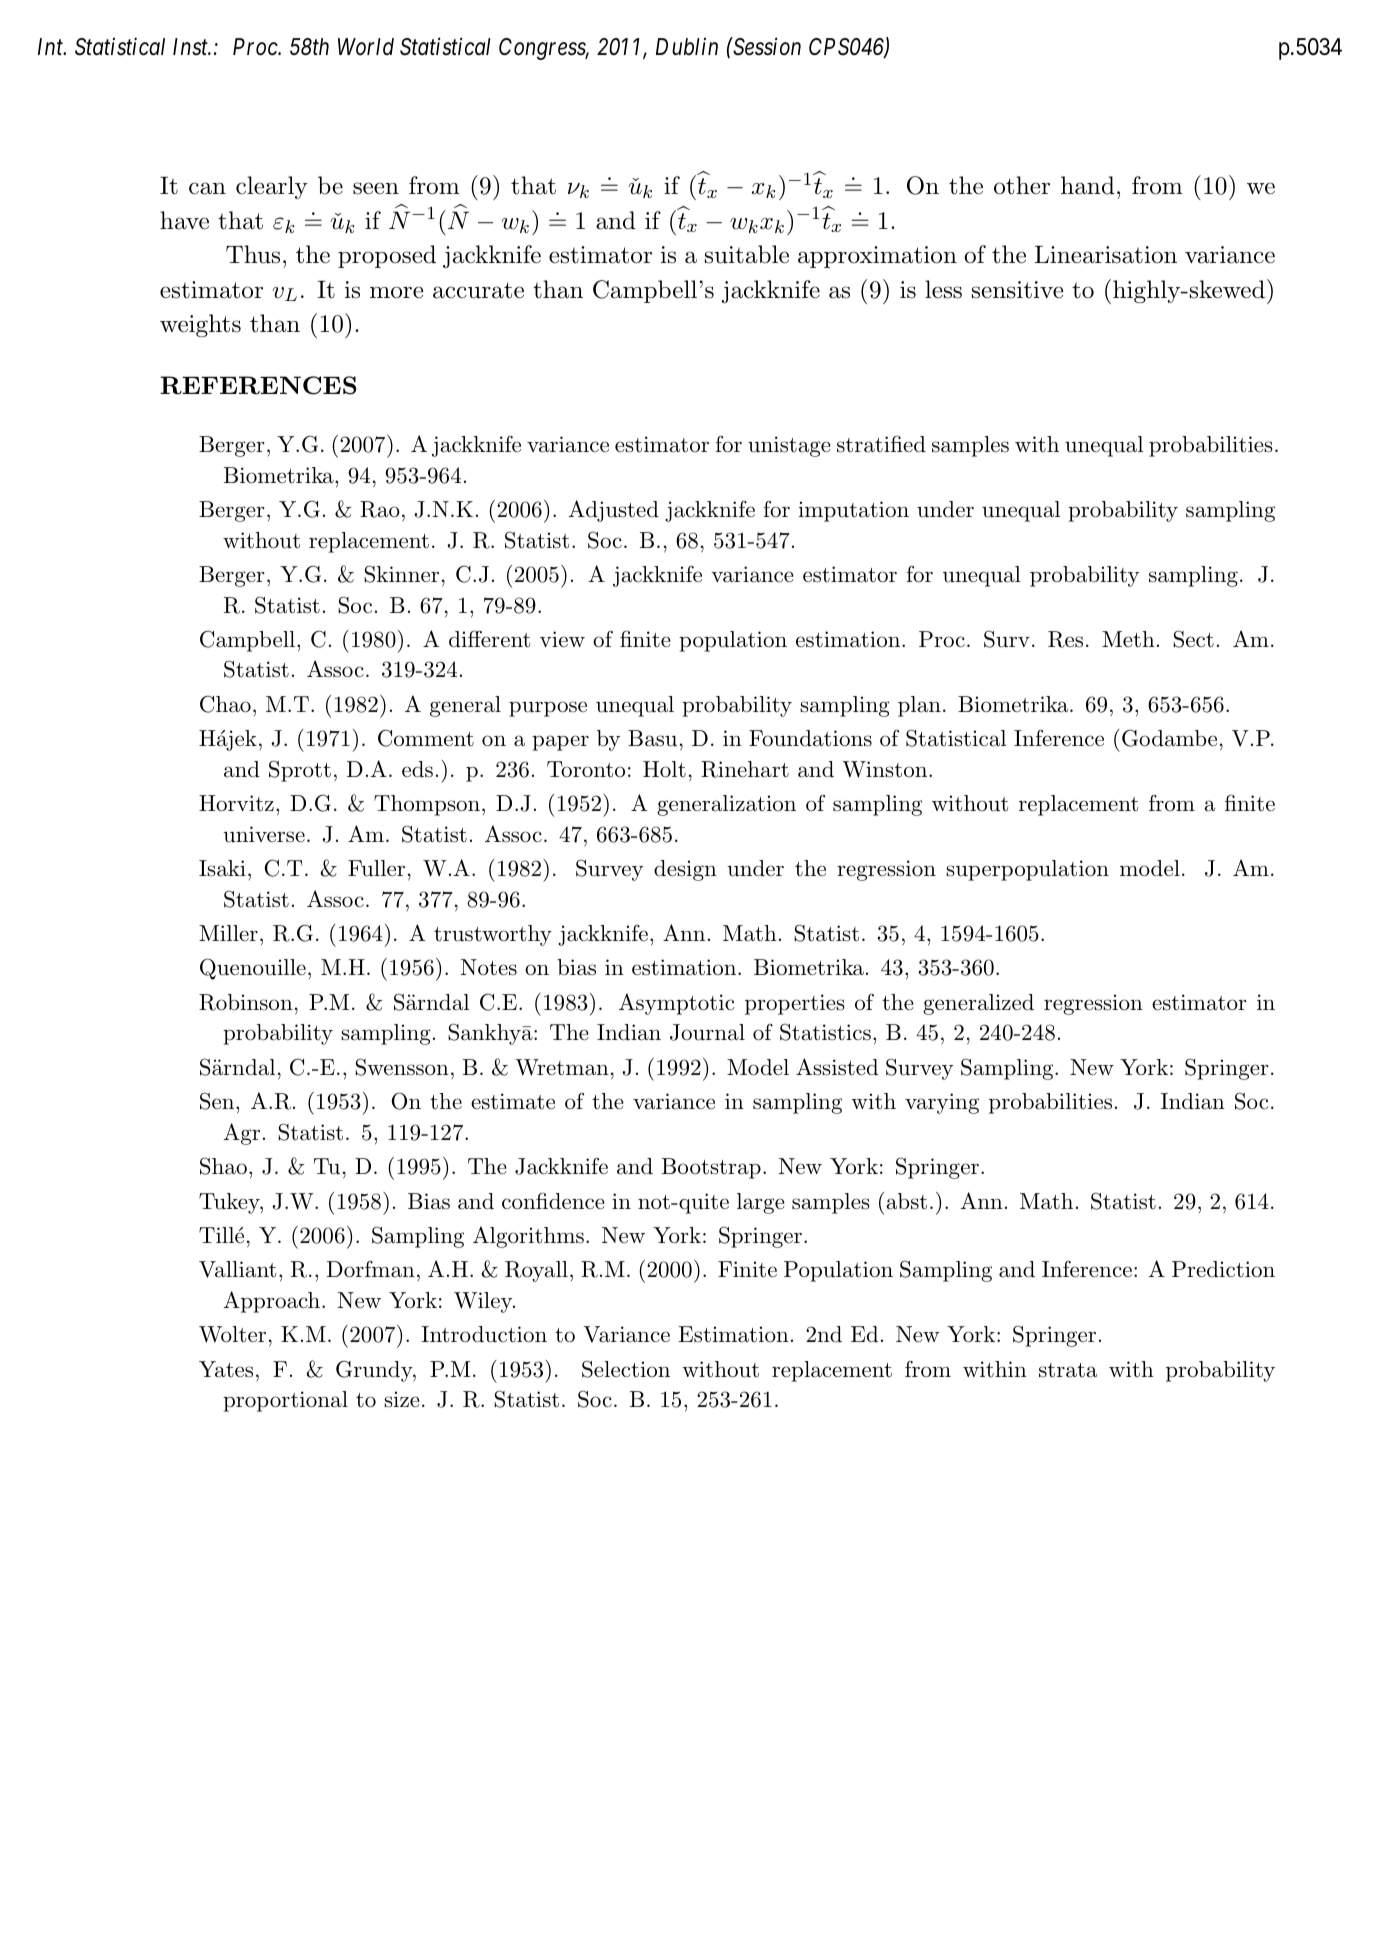  Describe the element at coordinates (1088, 185) in the screenshot. I see `hand` at that location.
